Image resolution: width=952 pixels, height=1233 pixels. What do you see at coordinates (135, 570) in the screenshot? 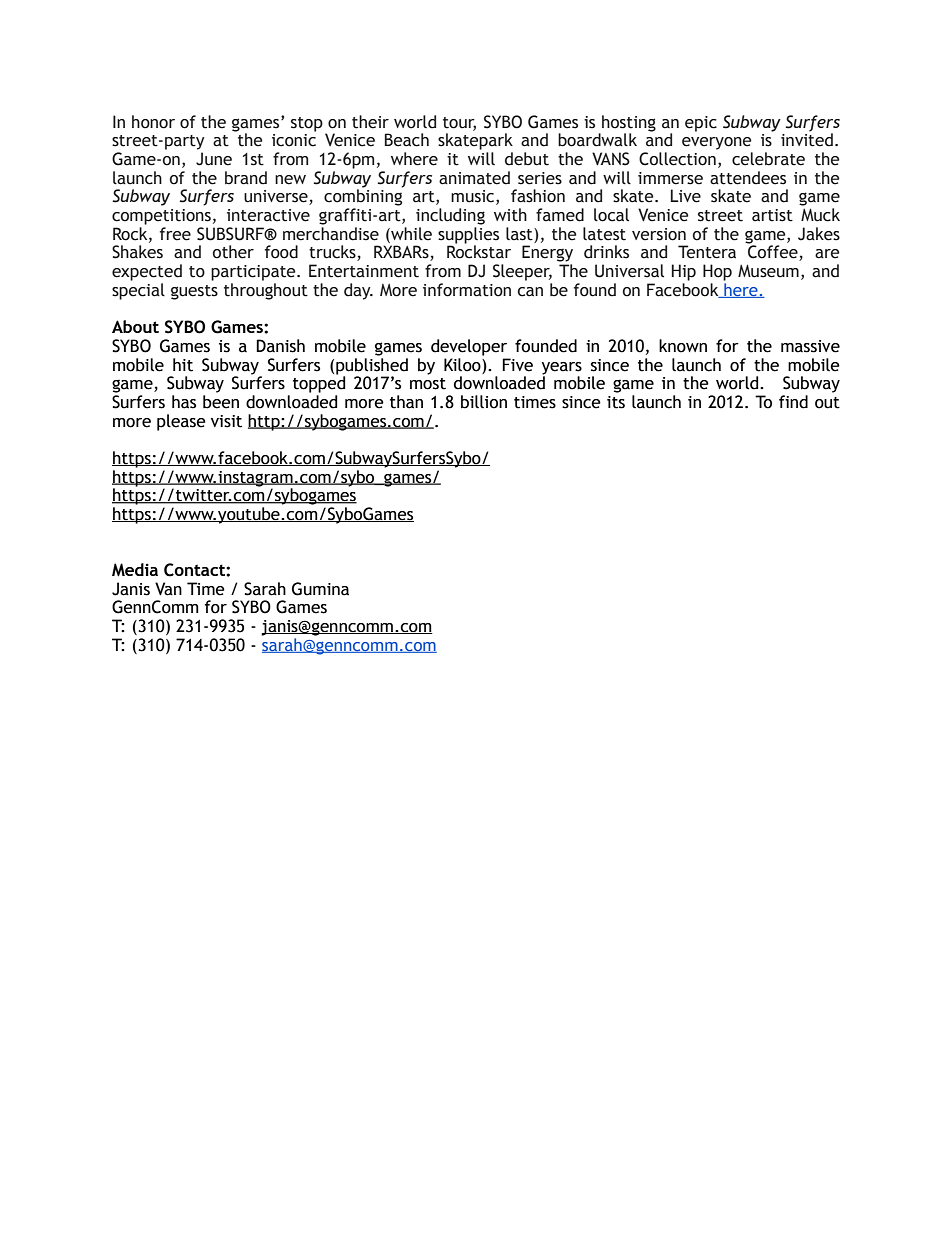
I see `Media` at bounding box center [135, 570].
